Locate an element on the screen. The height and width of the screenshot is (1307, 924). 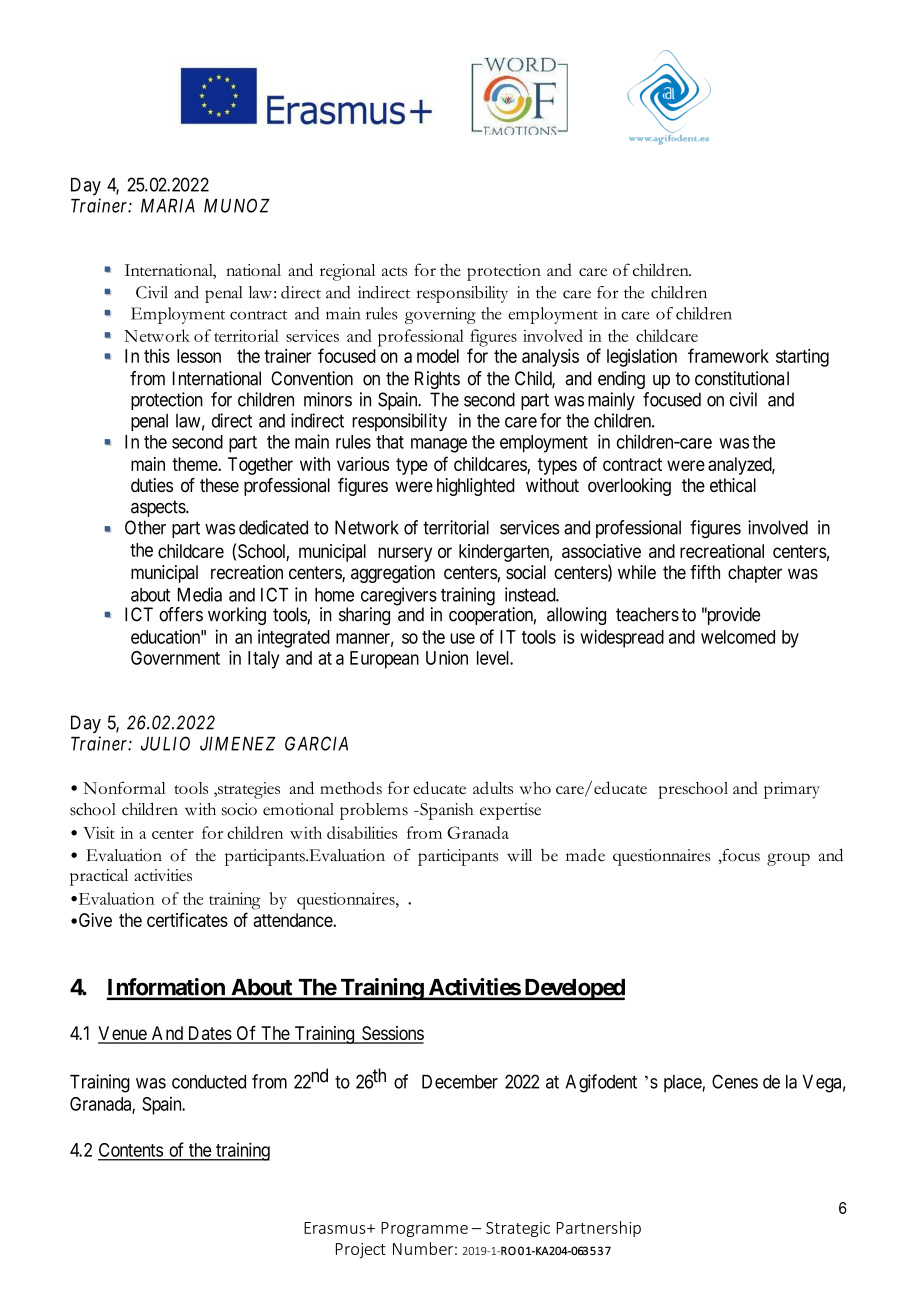
will is located at coordinates (519, 855).
